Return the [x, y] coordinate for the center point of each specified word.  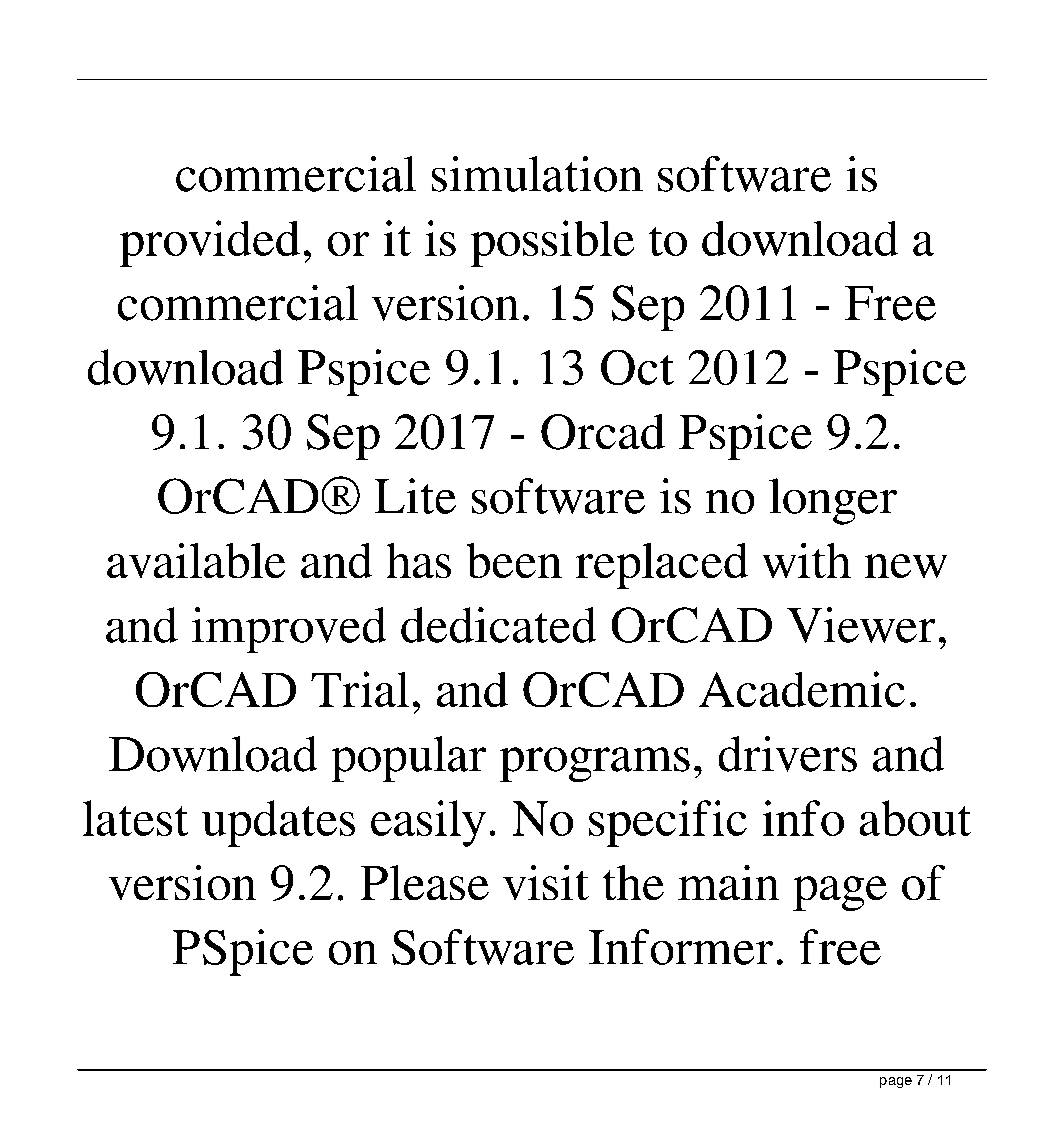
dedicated [498, 625]
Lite [415, 496]
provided [210, 243]
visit [546, 882]
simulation [537, 174]
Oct [637, 367]
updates [278, 823]
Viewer [861, 625]
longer [833, 501]
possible [552, 243]
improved [289, 630]
